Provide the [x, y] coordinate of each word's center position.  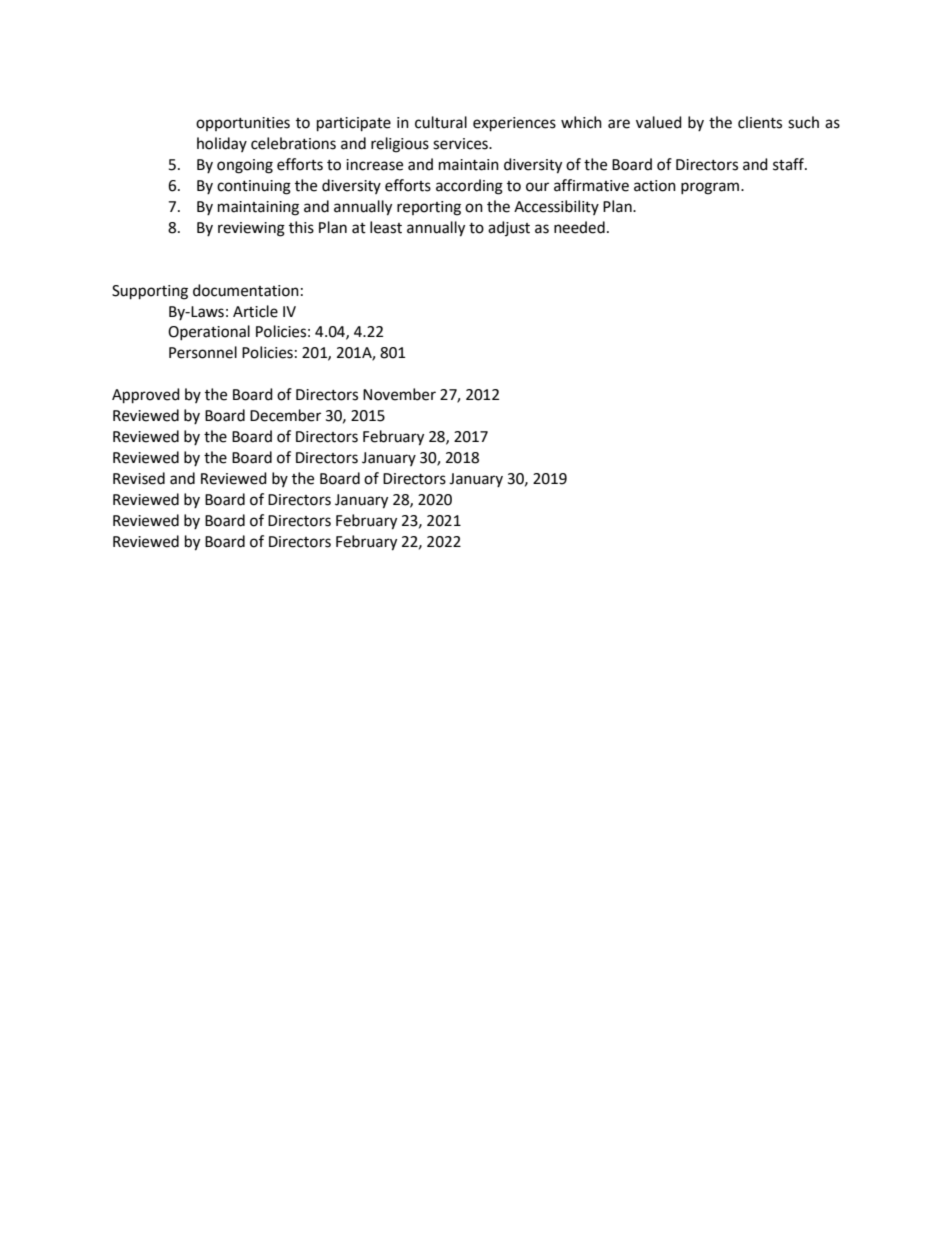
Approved [146, 396]
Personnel [203, 352]
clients [760, 122]
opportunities [243, 124]
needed [579, 227]
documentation [246, 290]
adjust [509, 228]
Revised [139, 478]
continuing [254, 187]
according [469, 187]
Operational [209, 332]
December [285, 415]
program [711, 188]
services [461, 144]
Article [255, 311]
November [399, 394]
